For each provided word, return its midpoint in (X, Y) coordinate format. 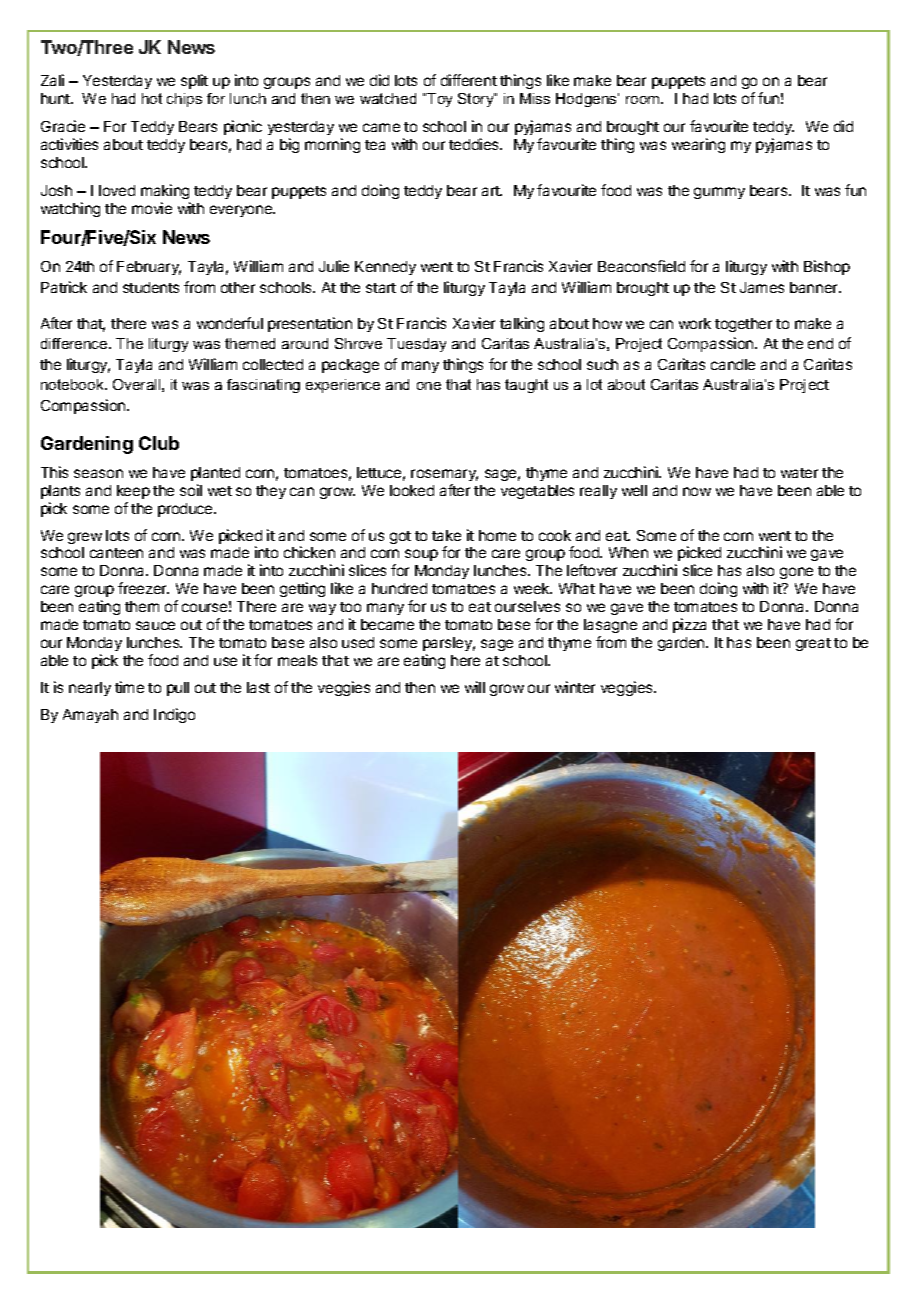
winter (575, 687)
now (697, 491)
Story (476, 100)
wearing (698, 145)
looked (412, 490)
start (381, 288)
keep (133, 492)
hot (152, 98)
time (129, 687)
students (151, 287)
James (762, 287)
